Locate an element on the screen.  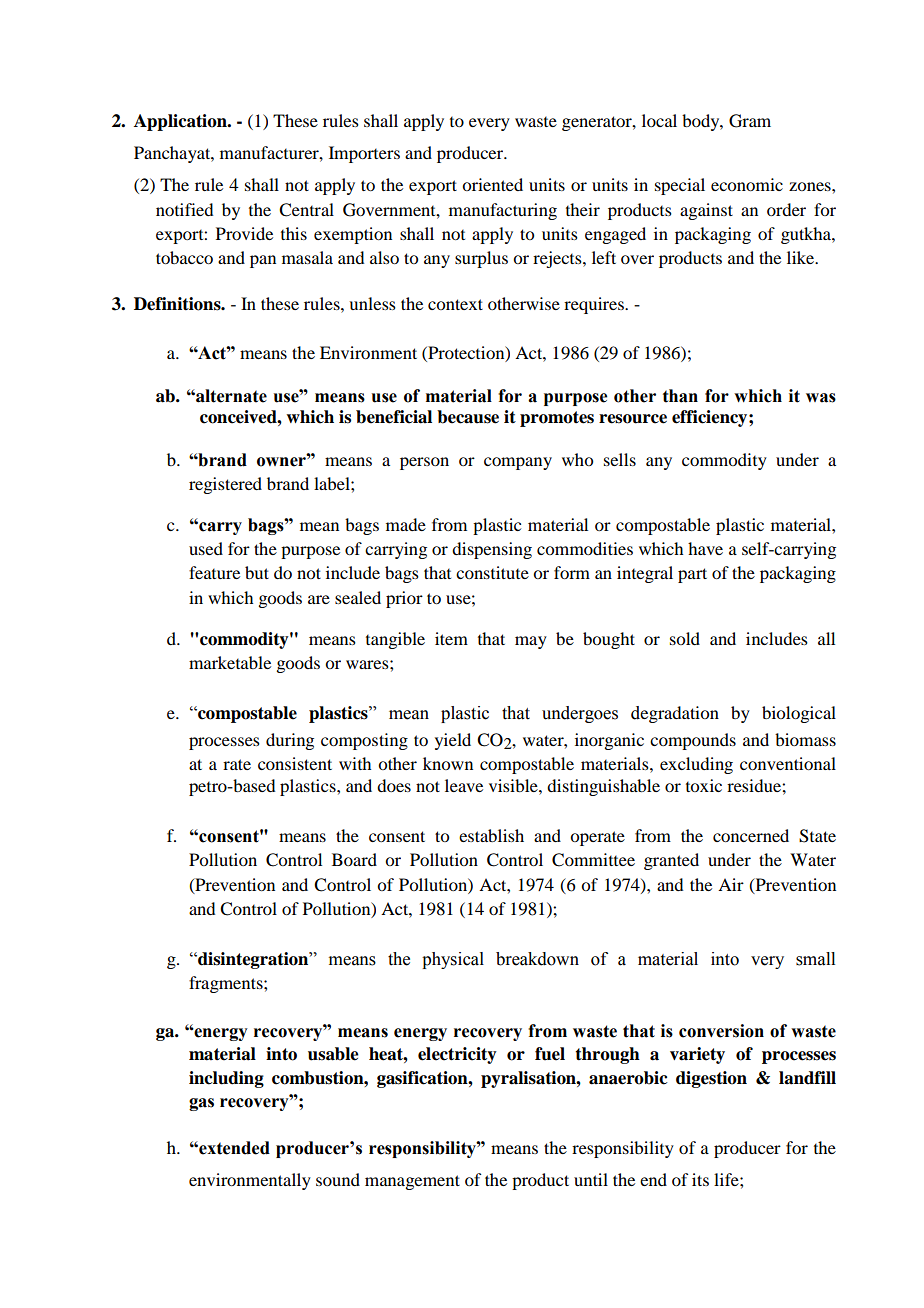
marketable is located at coordinates (230, 662).
